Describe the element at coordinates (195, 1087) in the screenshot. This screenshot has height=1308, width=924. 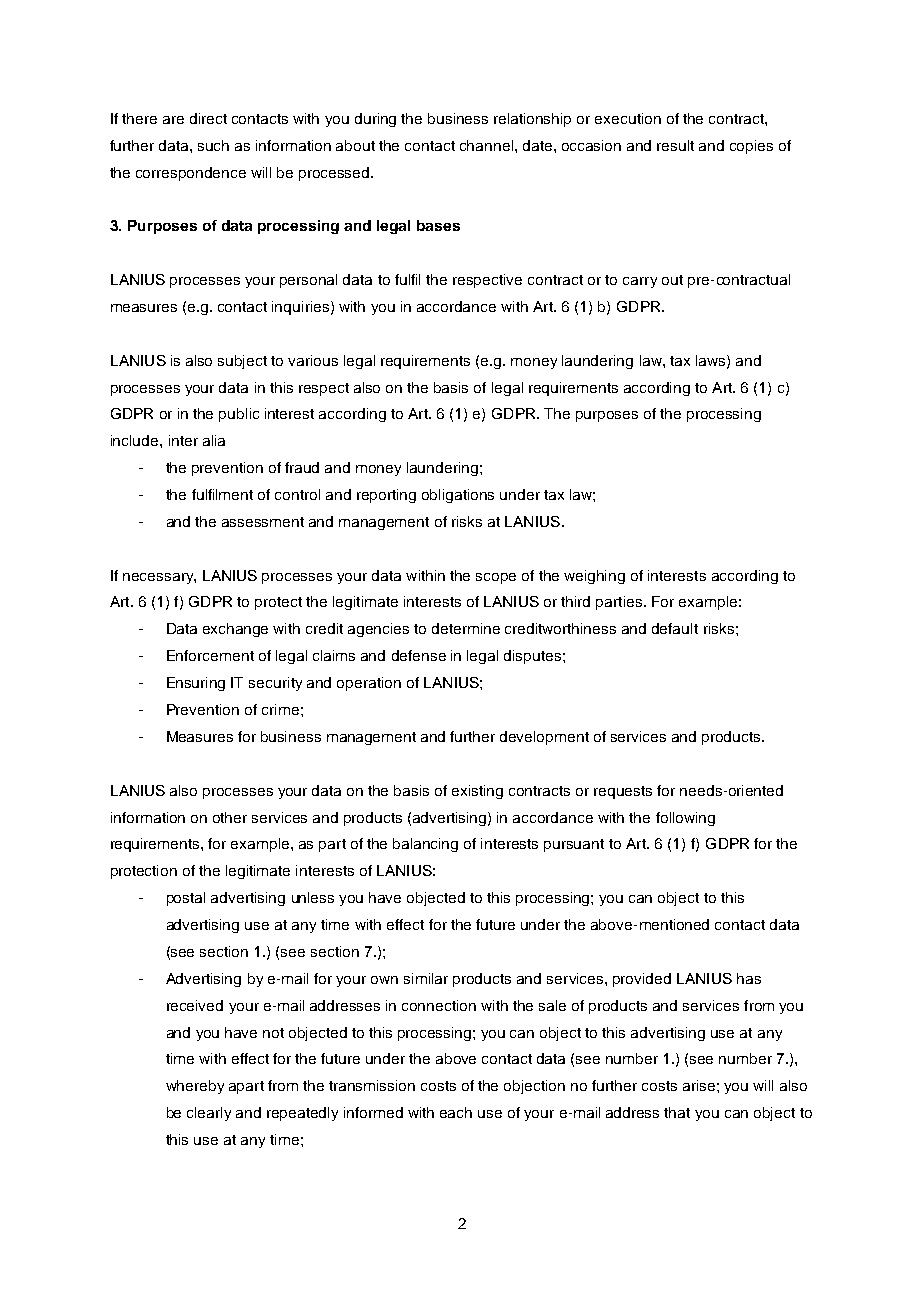
I see `whereby` at that location.
